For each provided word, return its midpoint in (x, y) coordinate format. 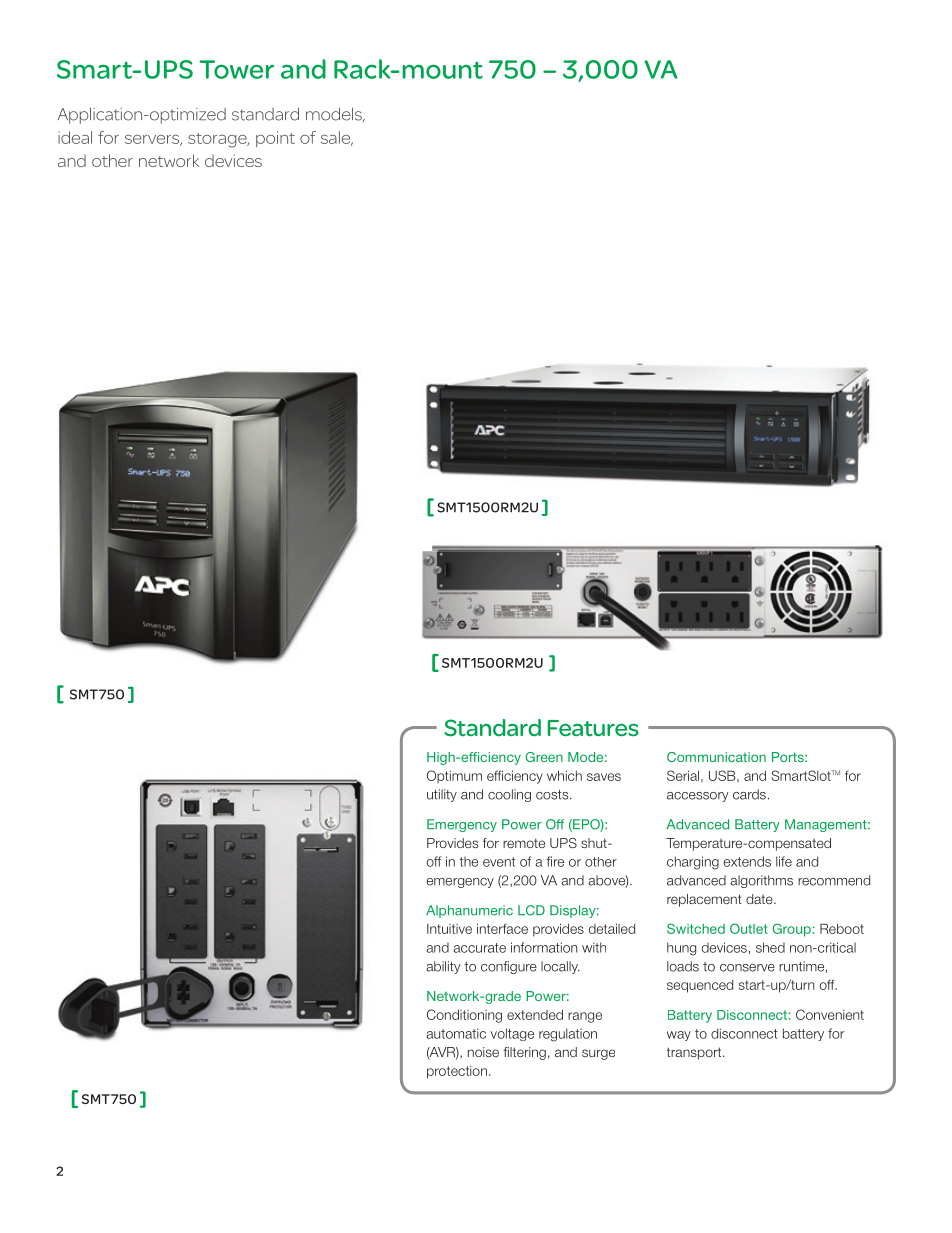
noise (483, 1052)
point (275, 139)
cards (749, 794)
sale (337, 138)
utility (442, 795)
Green (544, 757)
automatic (456, 1033)
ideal (75, 137)
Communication (716, 757)
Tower (236, 69)
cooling (509, 795)
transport (695, 1053)
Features (593, 728)
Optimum (454, 776)
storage (218, 140)
